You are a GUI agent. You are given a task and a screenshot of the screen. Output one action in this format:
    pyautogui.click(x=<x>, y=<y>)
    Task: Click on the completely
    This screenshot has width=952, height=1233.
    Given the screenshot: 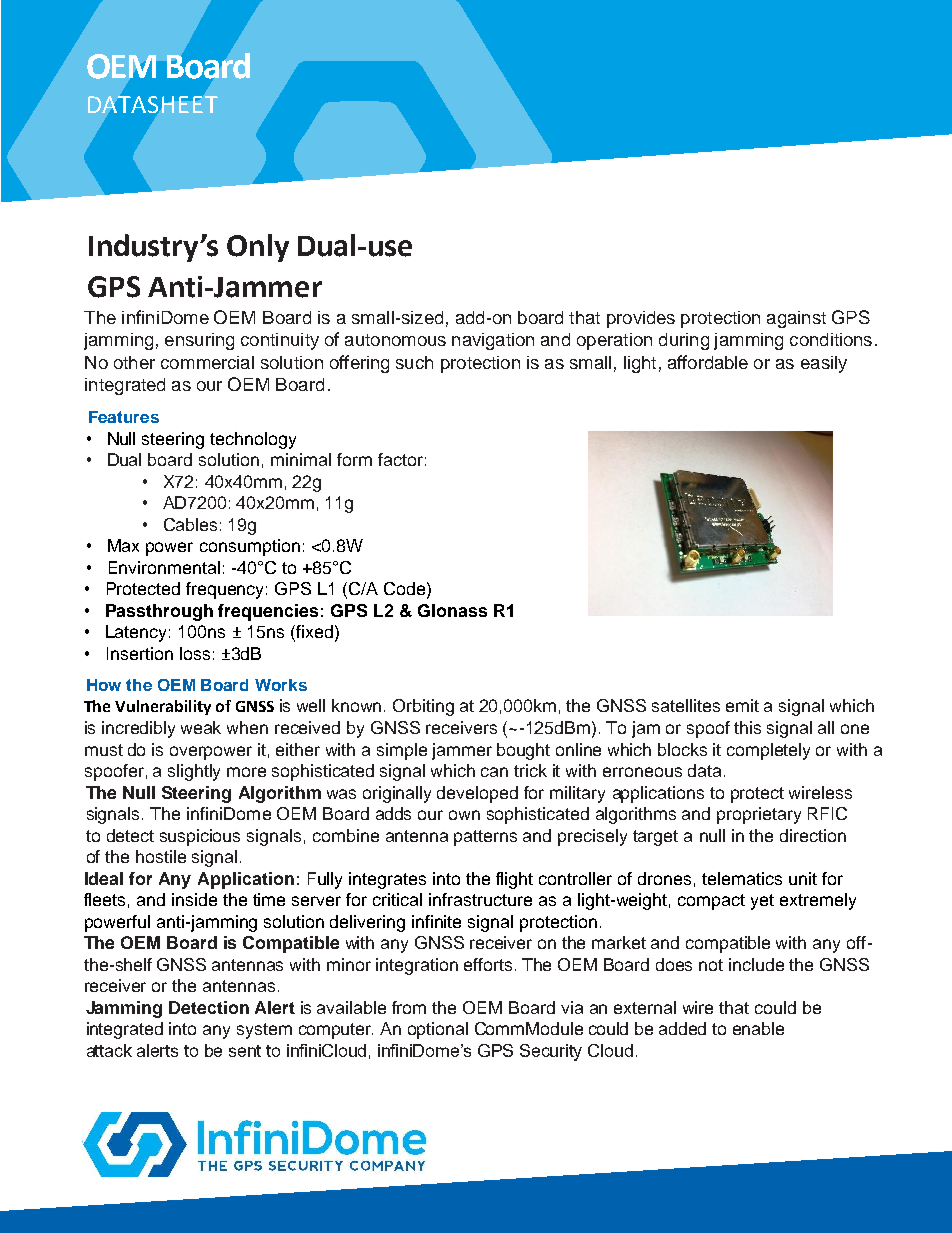 What is the action you would take?
    pyautogui.click(x=768, y=751)
